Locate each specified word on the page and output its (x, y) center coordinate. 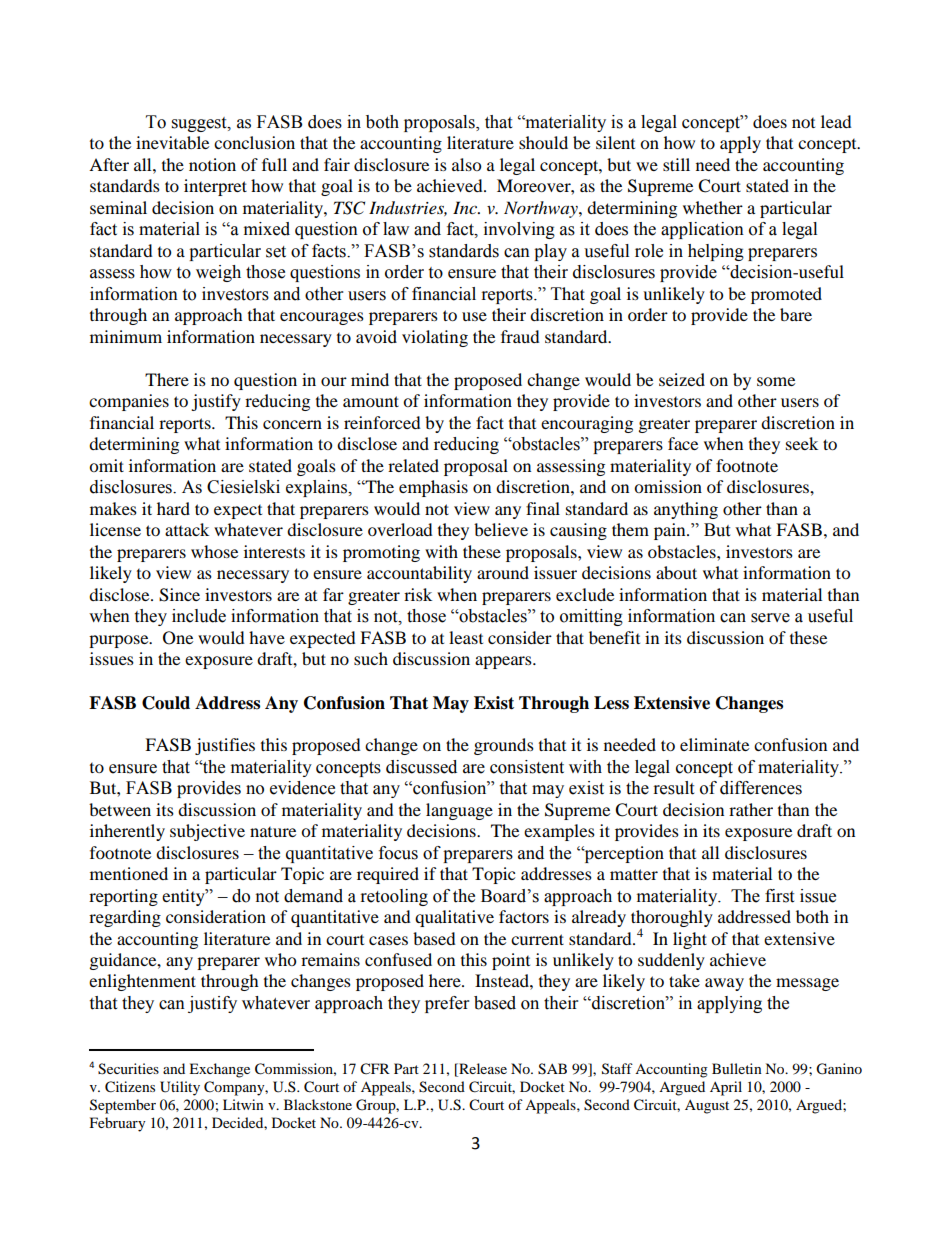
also (466, 164)
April (726, 1088)
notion (212, 164)
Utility (180, 1088)
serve (770, 618)
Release (482, 1068)
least (466, 637)
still (676, 164)
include (199, 616)
